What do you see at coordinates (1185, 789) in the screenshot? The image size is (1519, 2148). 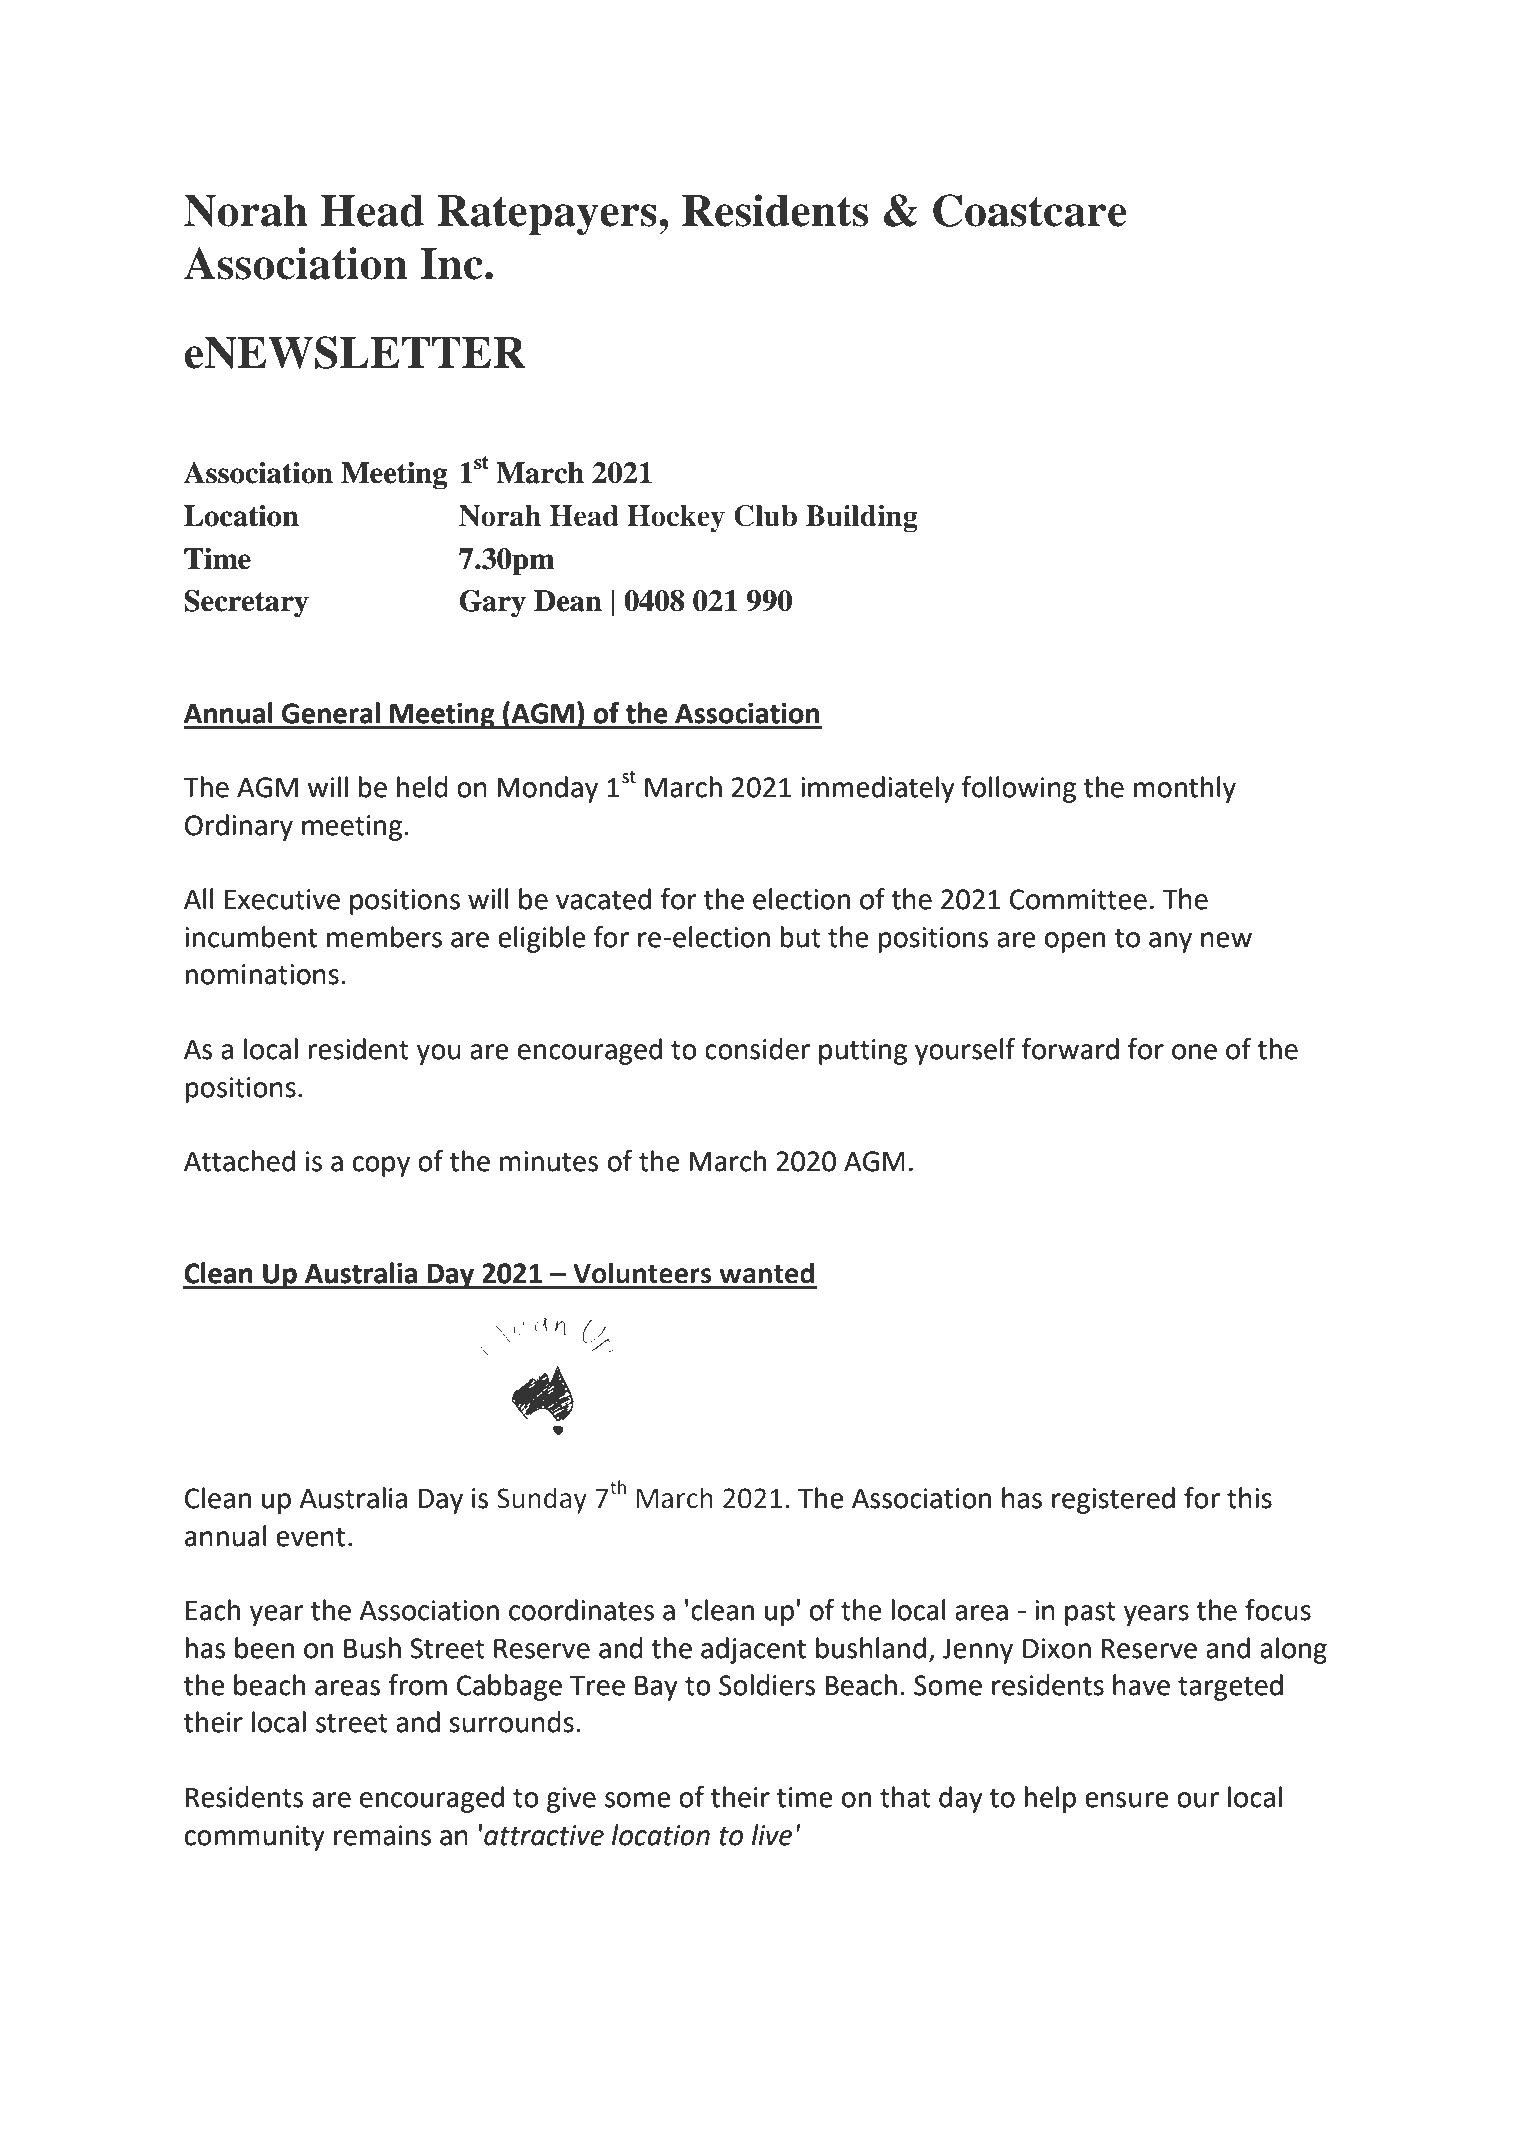 I see `monthly` at bounding box center [1185, 789].
